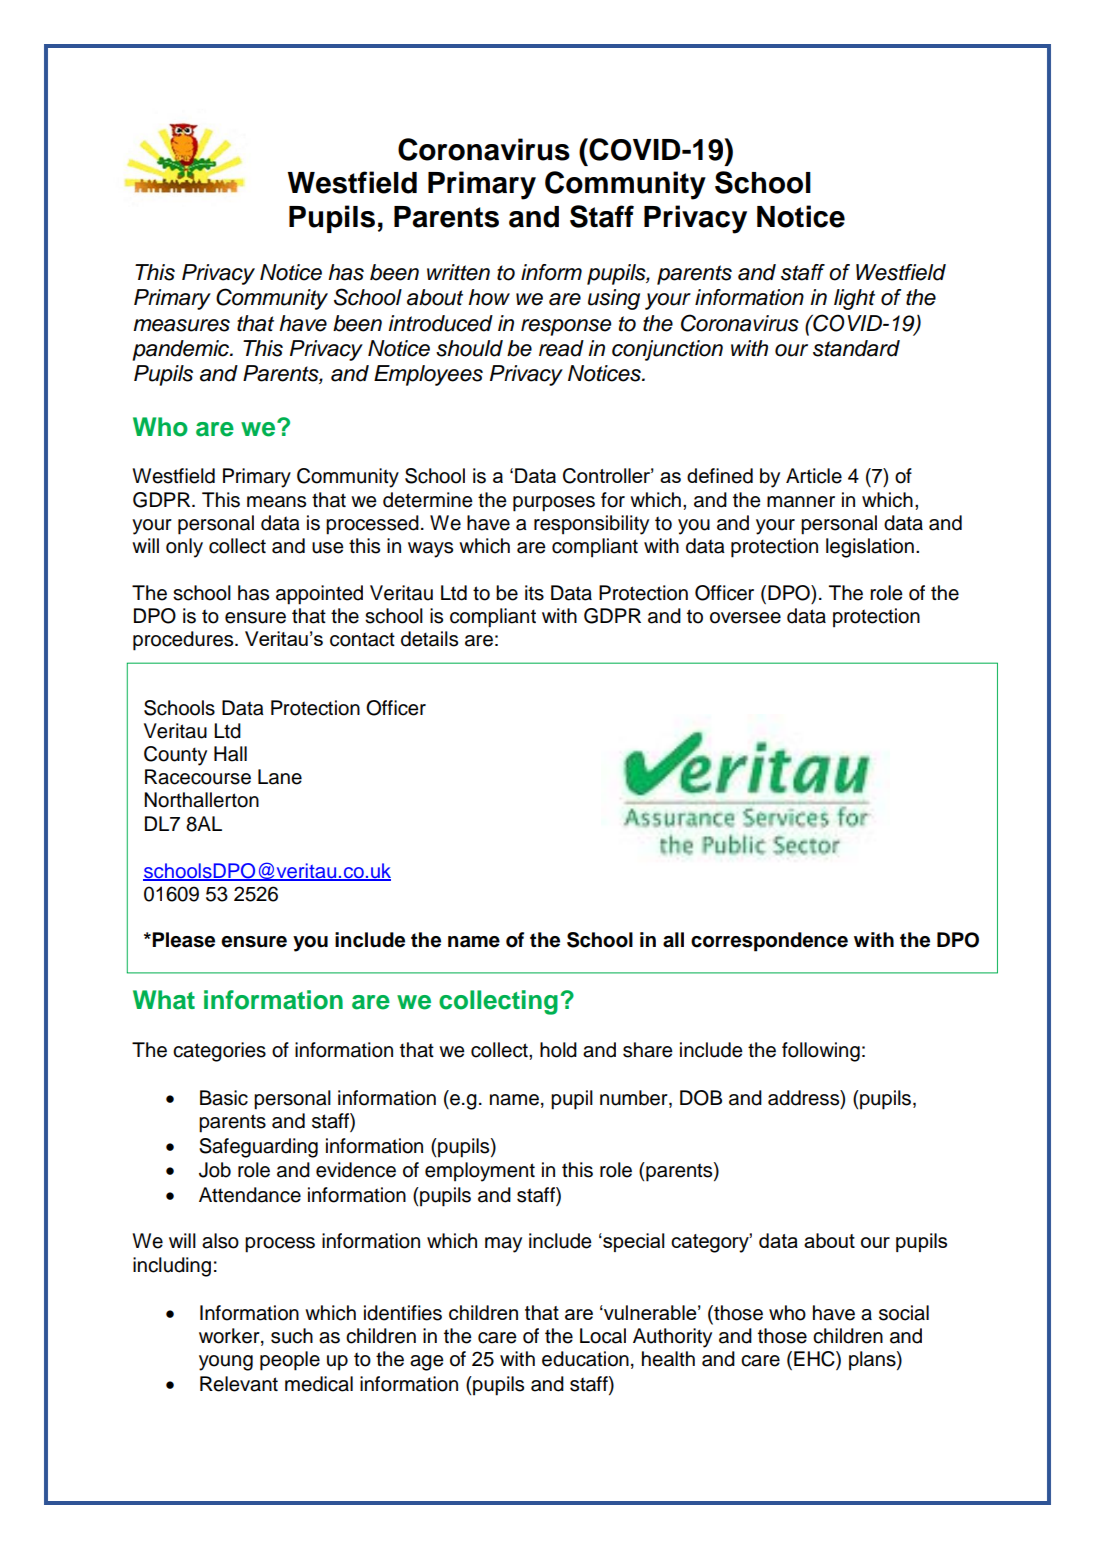  I want to click on Lane, so click(280, 777).
